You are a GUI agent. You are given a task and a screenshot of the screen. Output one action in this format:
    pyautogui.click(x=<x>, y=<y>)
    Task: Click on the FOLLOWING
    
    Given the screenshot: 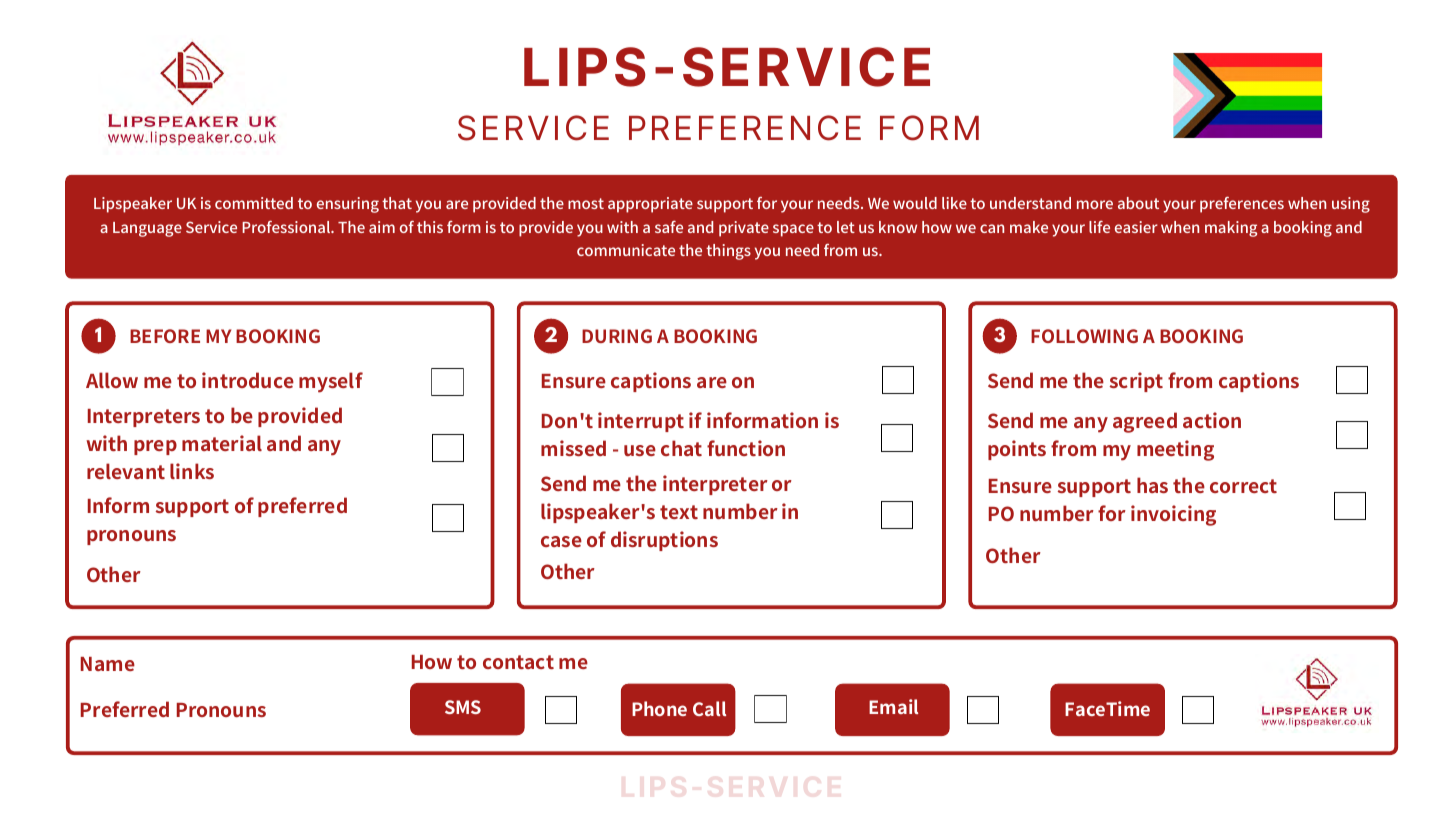 What is the action you would take?
    pyautogui.click(x=1084, y=336)
